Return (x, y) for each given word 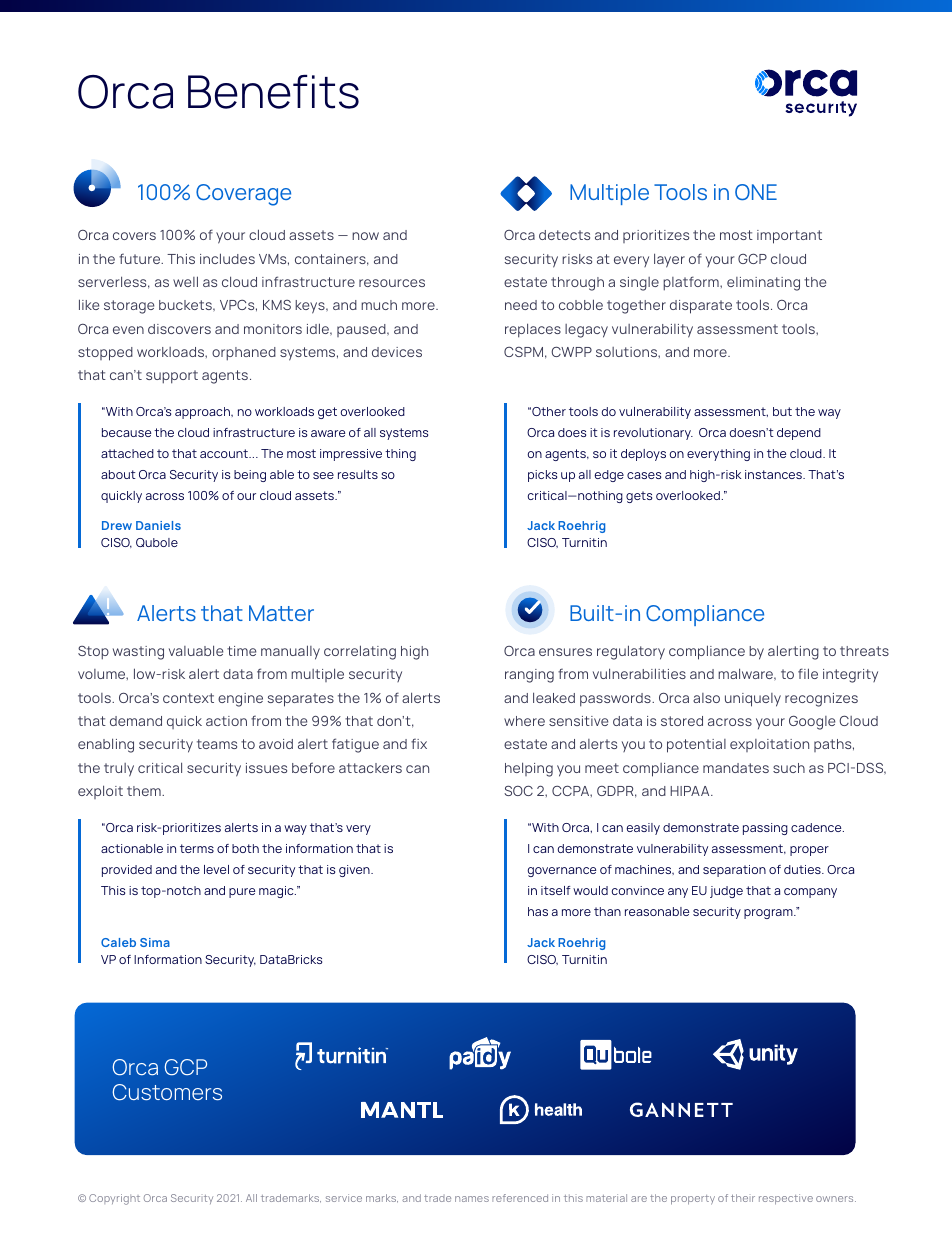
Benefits (273, 92)
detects (564, 235)
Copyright (114, 1199)
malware (747, 674)
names (472, 1199)
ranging (529, 676)
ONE (756, 192)
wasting (138, 653)
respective (786, 1199)
